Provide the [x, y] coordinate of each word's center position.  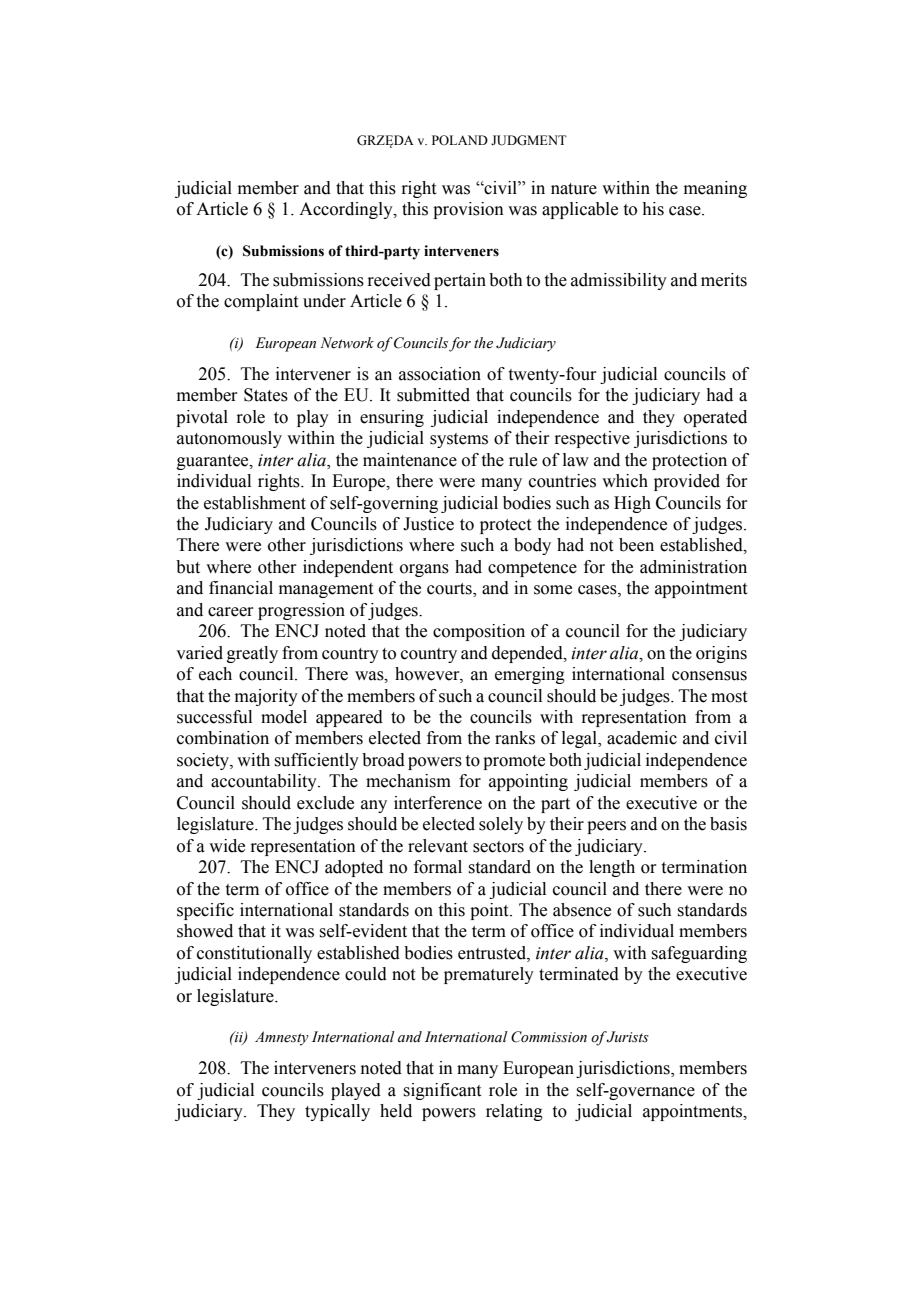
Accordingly [347, 210]
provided [687, 482]
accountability [265, 782]
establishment [255, 503]
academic [642, 738]
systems [459, 440]
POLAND [460, 140]
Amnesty [282, 1038]
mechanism [408, 781]
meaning [715, 189]
